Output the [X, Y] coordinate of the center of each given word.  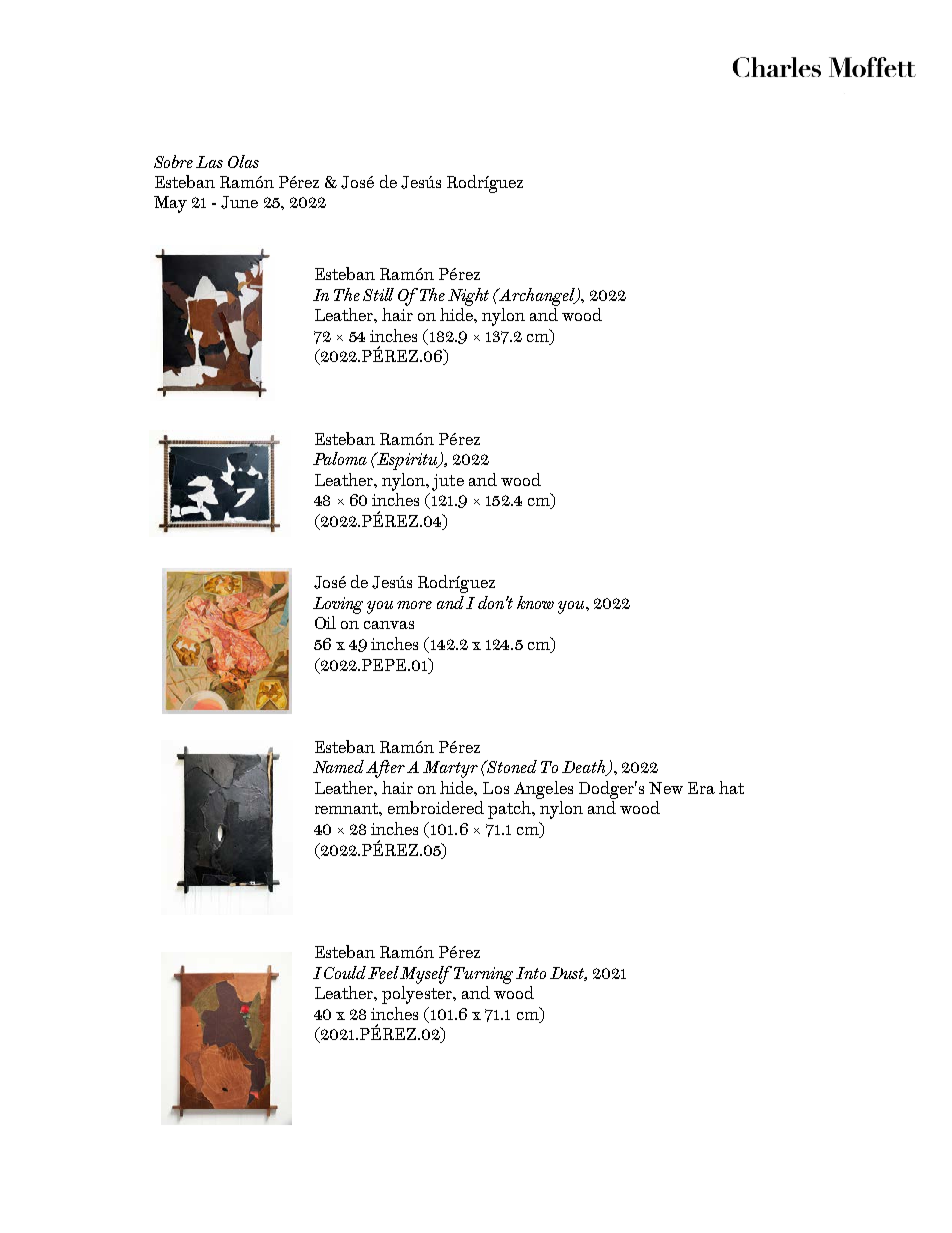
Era [701, 788]
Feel [384, 972]
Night [468, 297]
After [385, 769]
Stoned [511, 766]
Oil [325, 622]
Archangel [537, 297]
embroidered [436, 807]
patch [511, 810]
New [666, 788]
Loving [338, 605]
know [535, 602]
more [414, 605]
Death [585, 768]
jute [448, 482]
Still [378, 294]
